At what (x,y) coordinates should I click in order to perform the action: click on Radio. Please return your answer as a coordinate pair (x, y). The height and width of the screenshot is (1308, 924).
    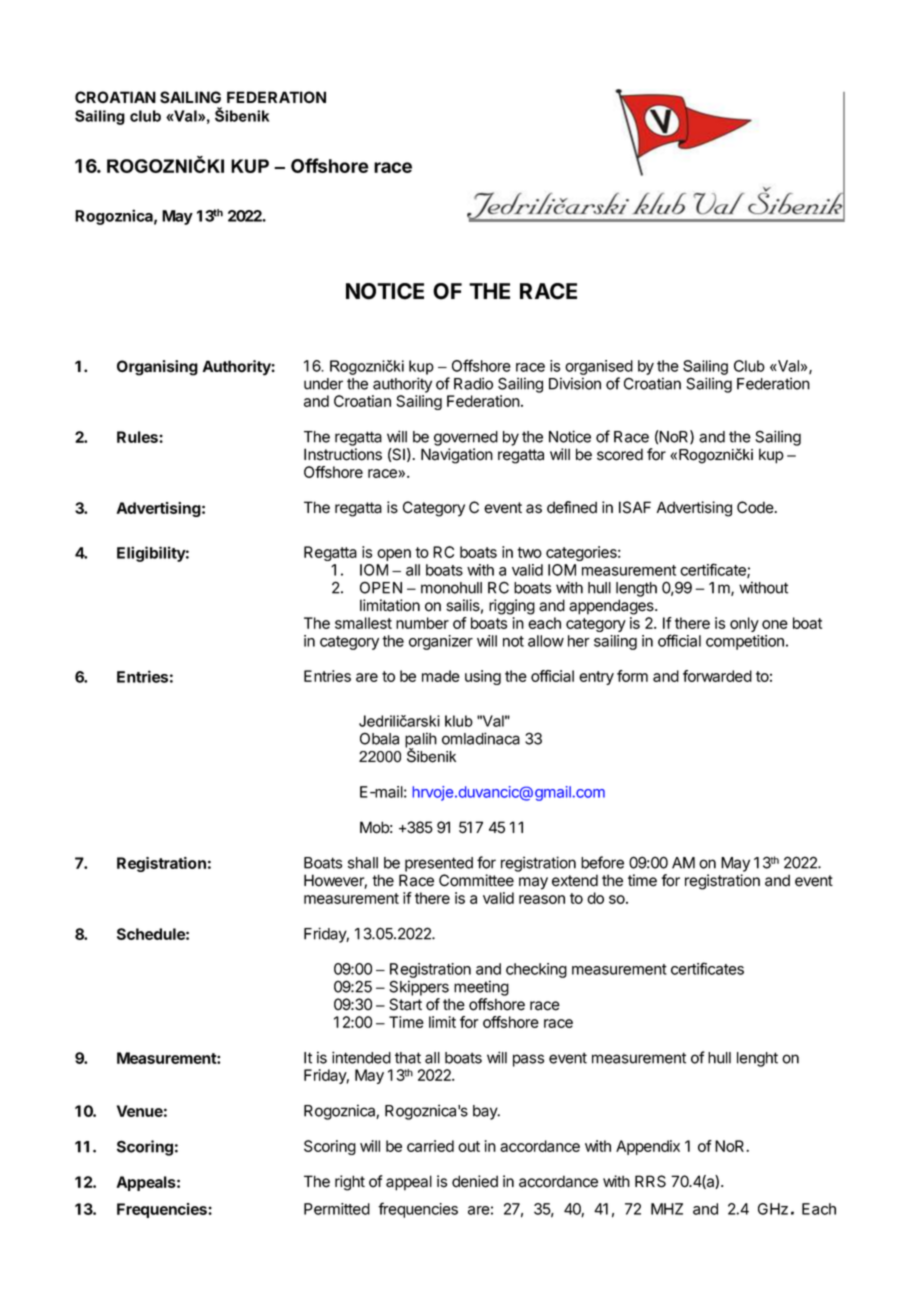
    Looking at the image, I should click on (473, 383).
